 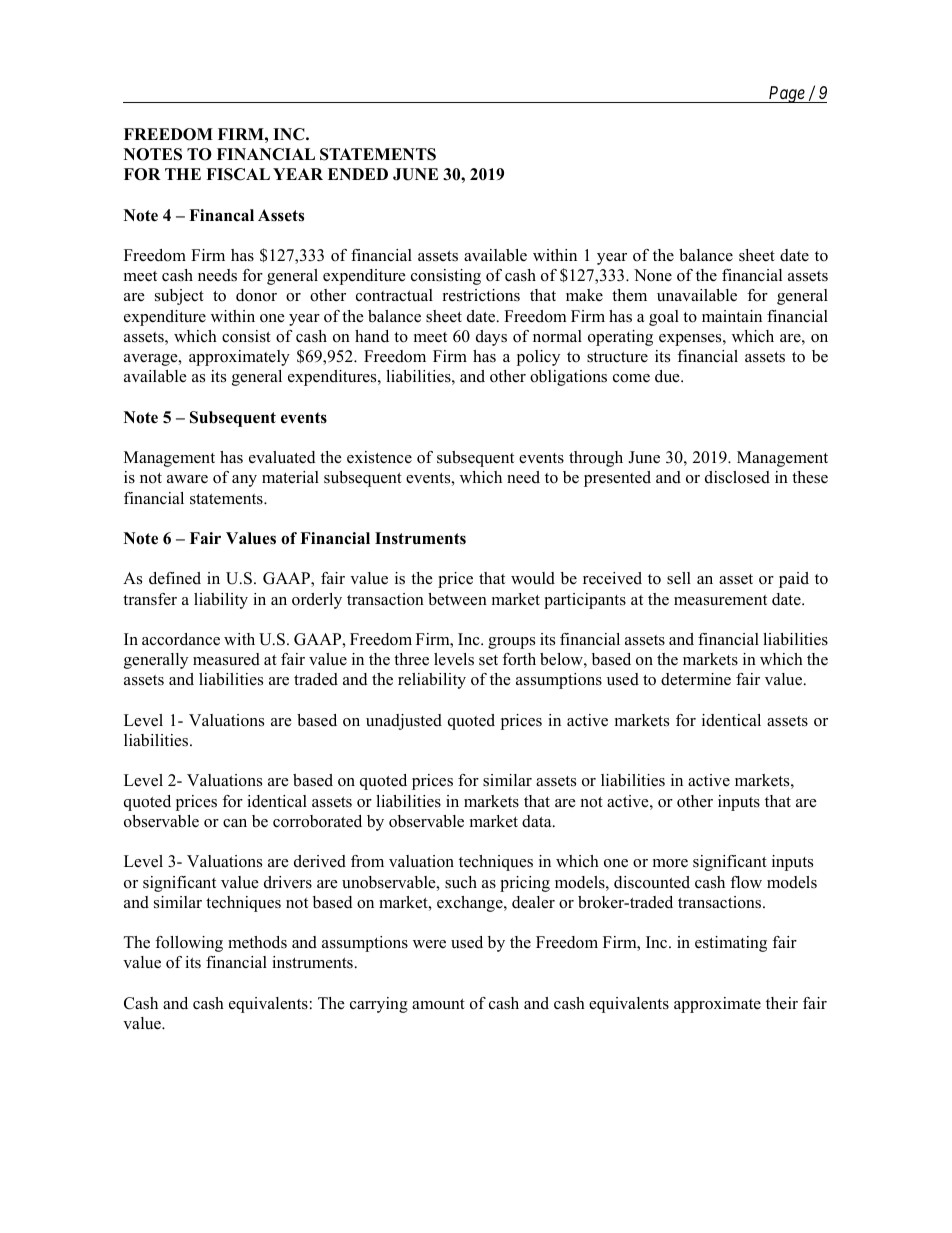 I want to click on FISCAL, so click(x=238, y=174).
